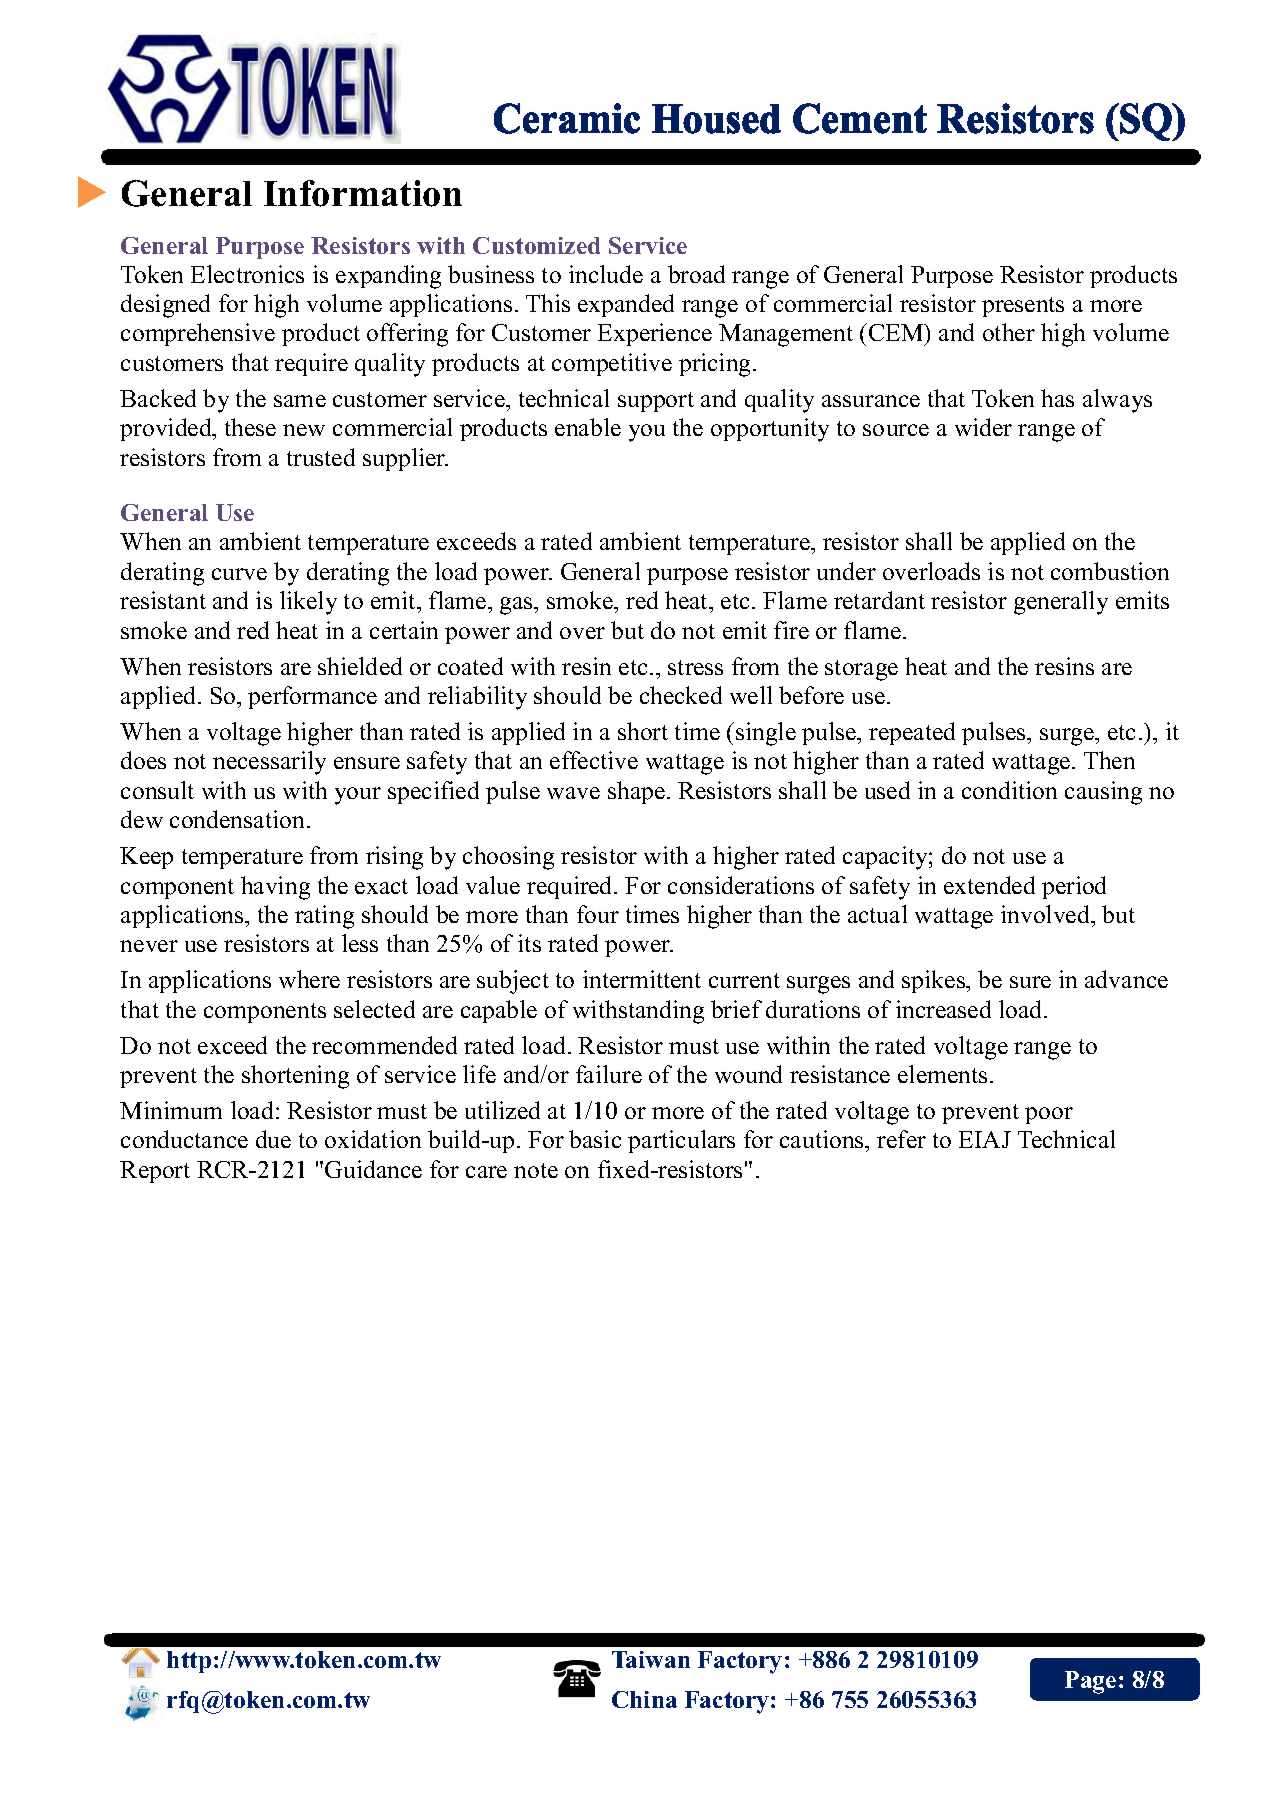 The width and height of the screenshot is (1271, 1797). I want to click on presents, so click(1023, 307).
